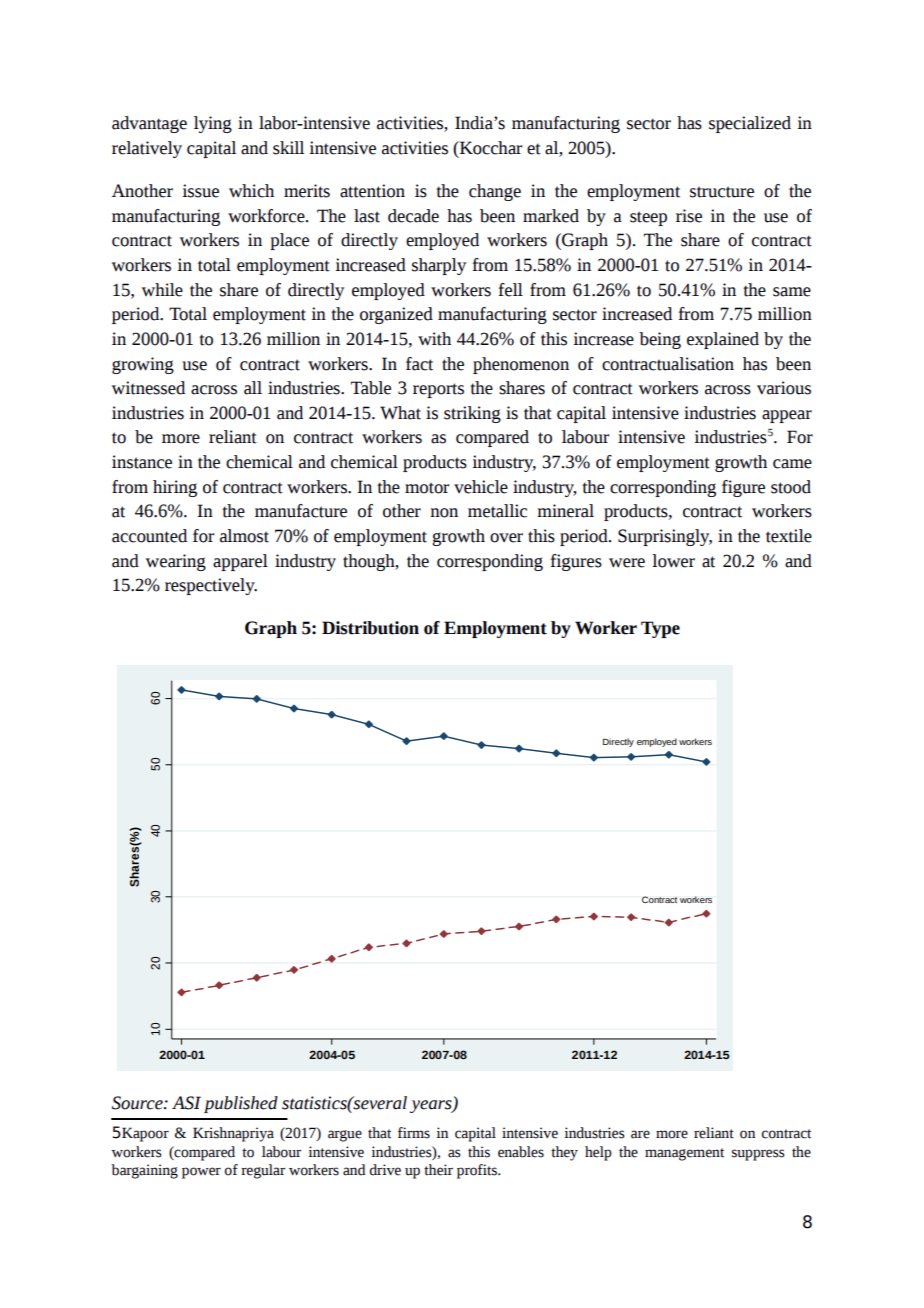  I want to click on structure, so click(722, 192).
